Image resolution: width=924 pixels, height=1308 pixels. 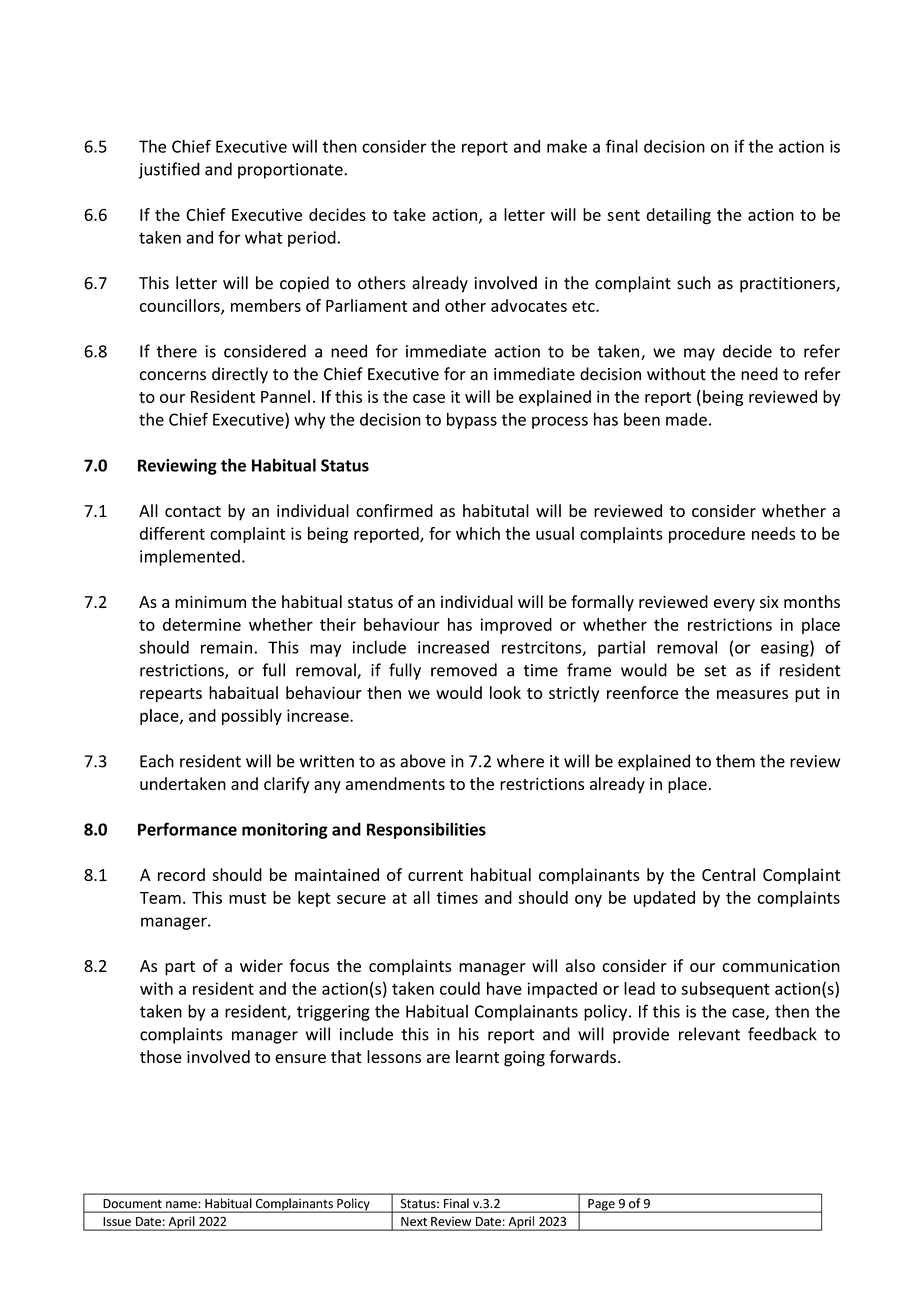 What do you see at coordinates (567, 146) in the page?
I see `make` at bounding box center [567, 146].
